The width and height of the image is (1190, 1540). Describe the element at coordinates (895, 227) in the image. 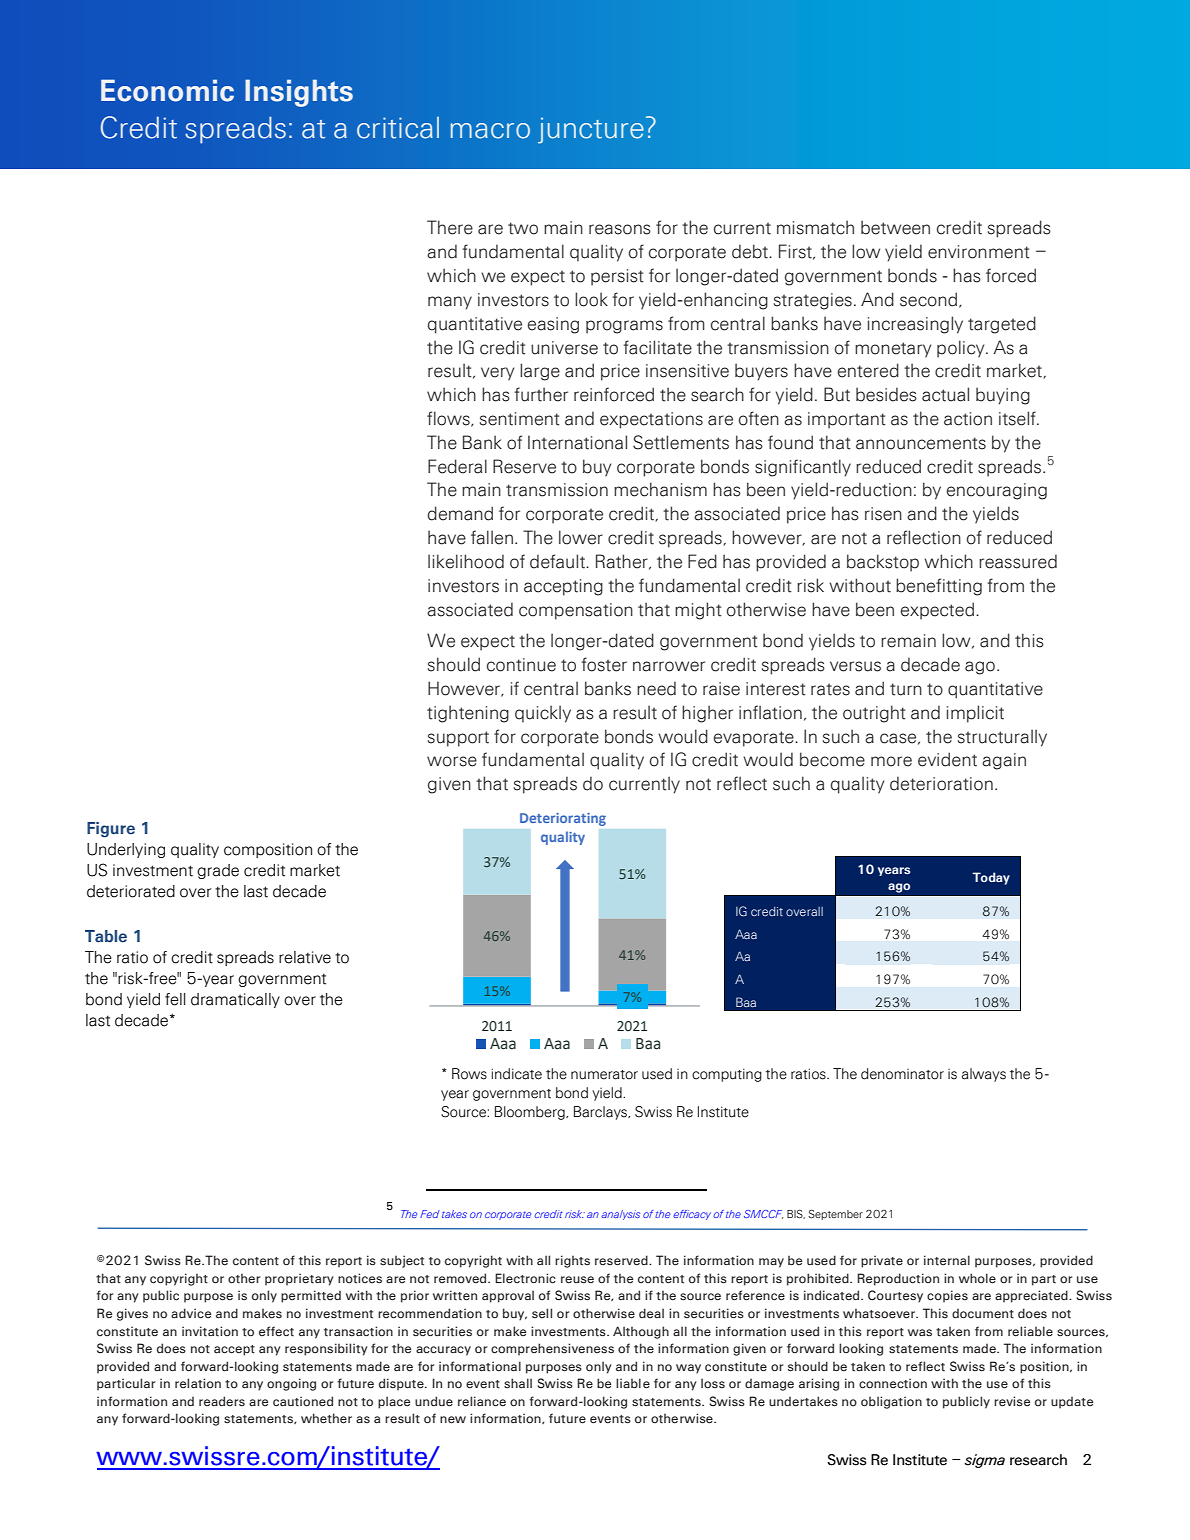

I see `between` at that location.
